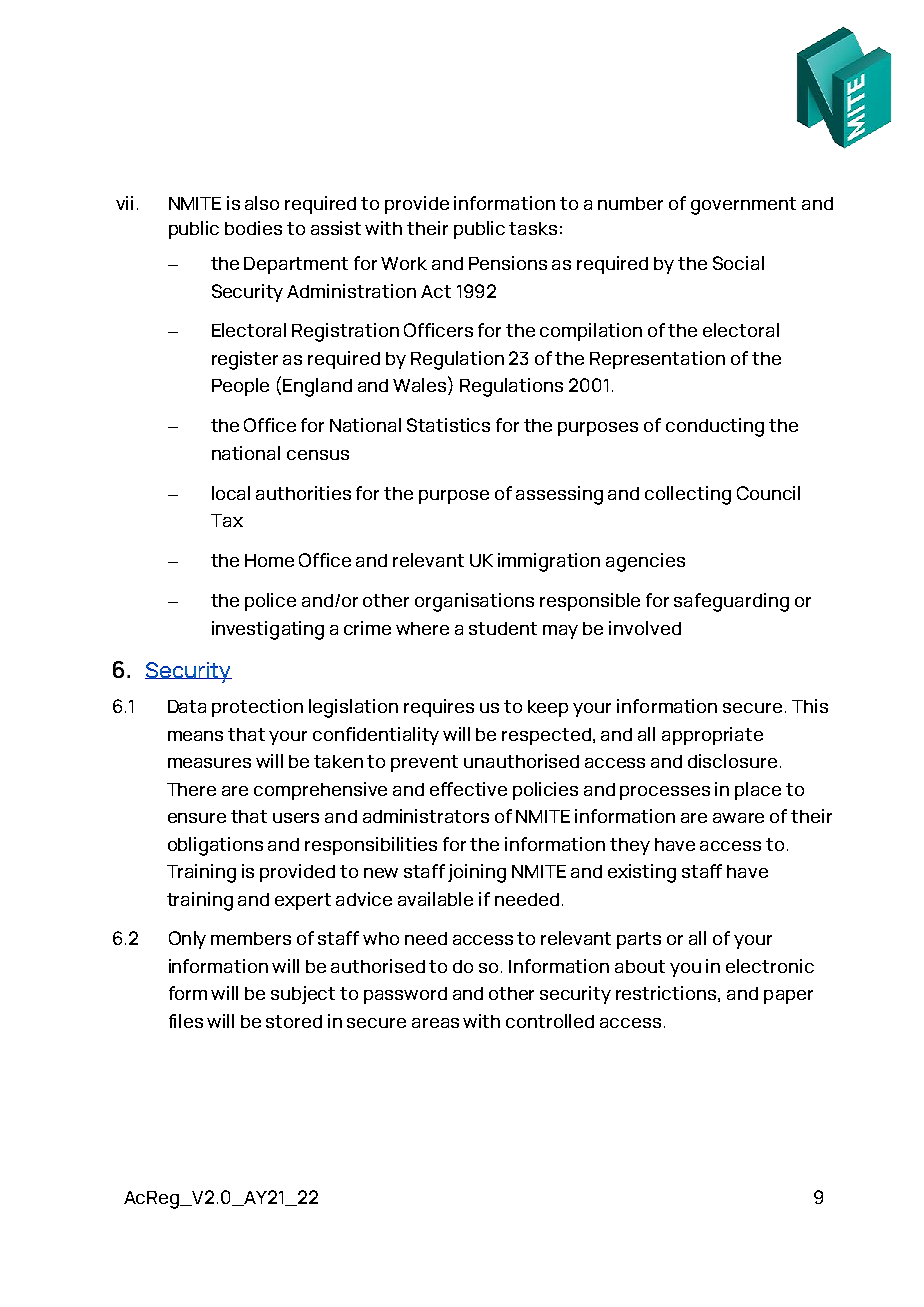  Describe the element at coordinates (186, 1021) in the document. I see `files` at that location.
